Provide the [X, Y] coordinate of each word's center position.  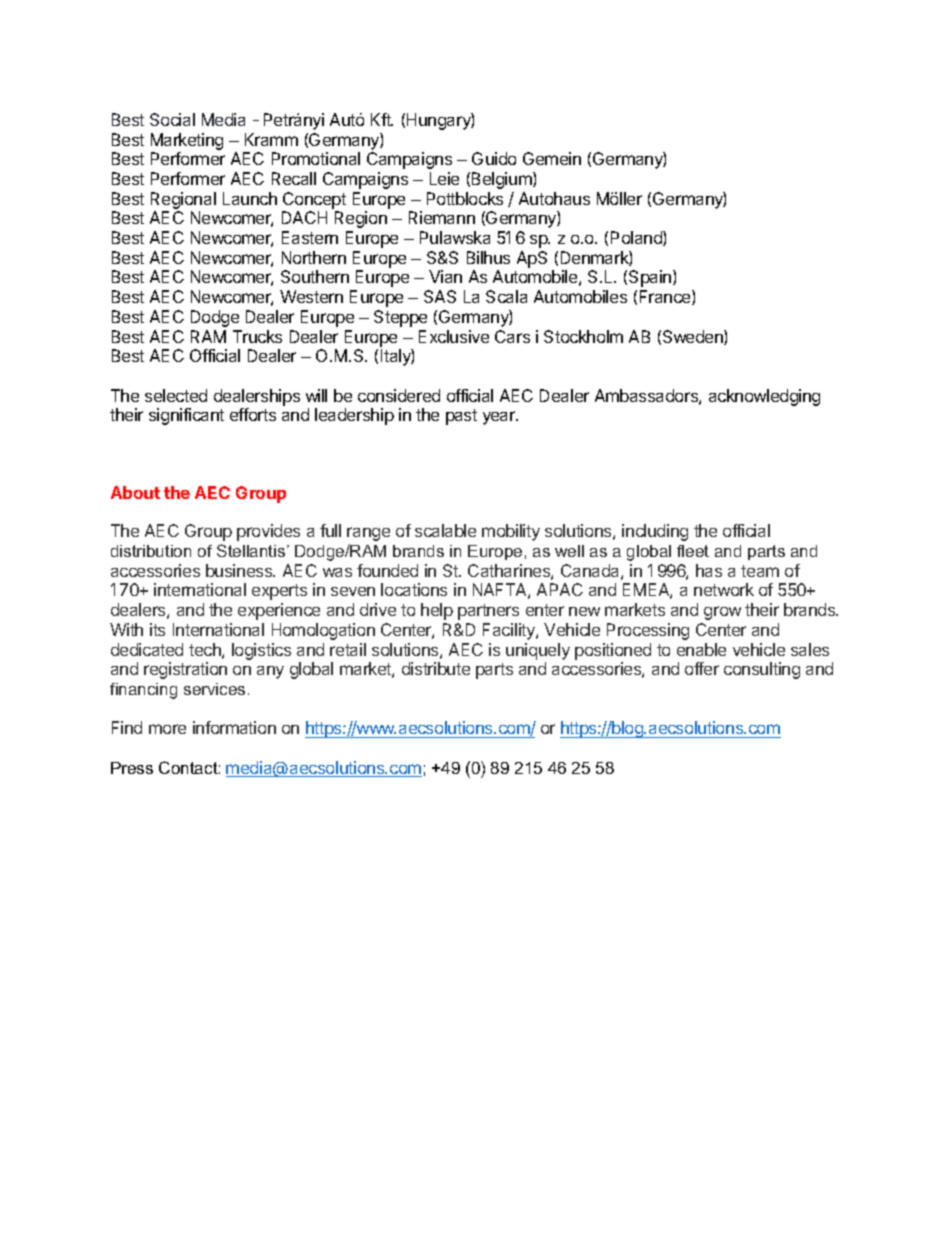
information [234, 727]
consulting [762, 670]
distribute [436, 668]
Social [172, 119]
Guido [494, 158]
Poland [637, 238]
